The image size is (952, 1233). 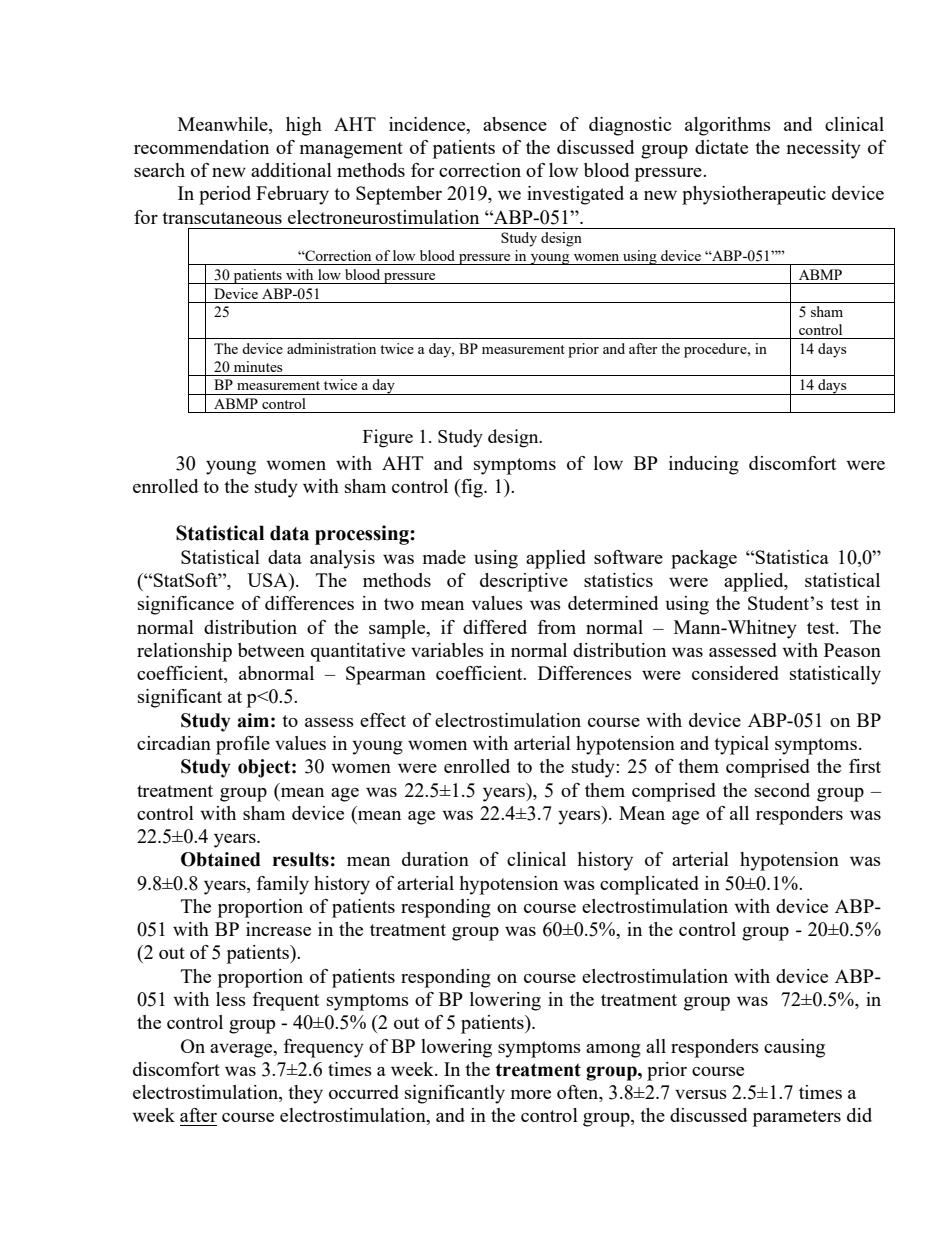 What do you see at coordinates (271, 650) in the page?
I see `between` at bounding box center [271, 650].
